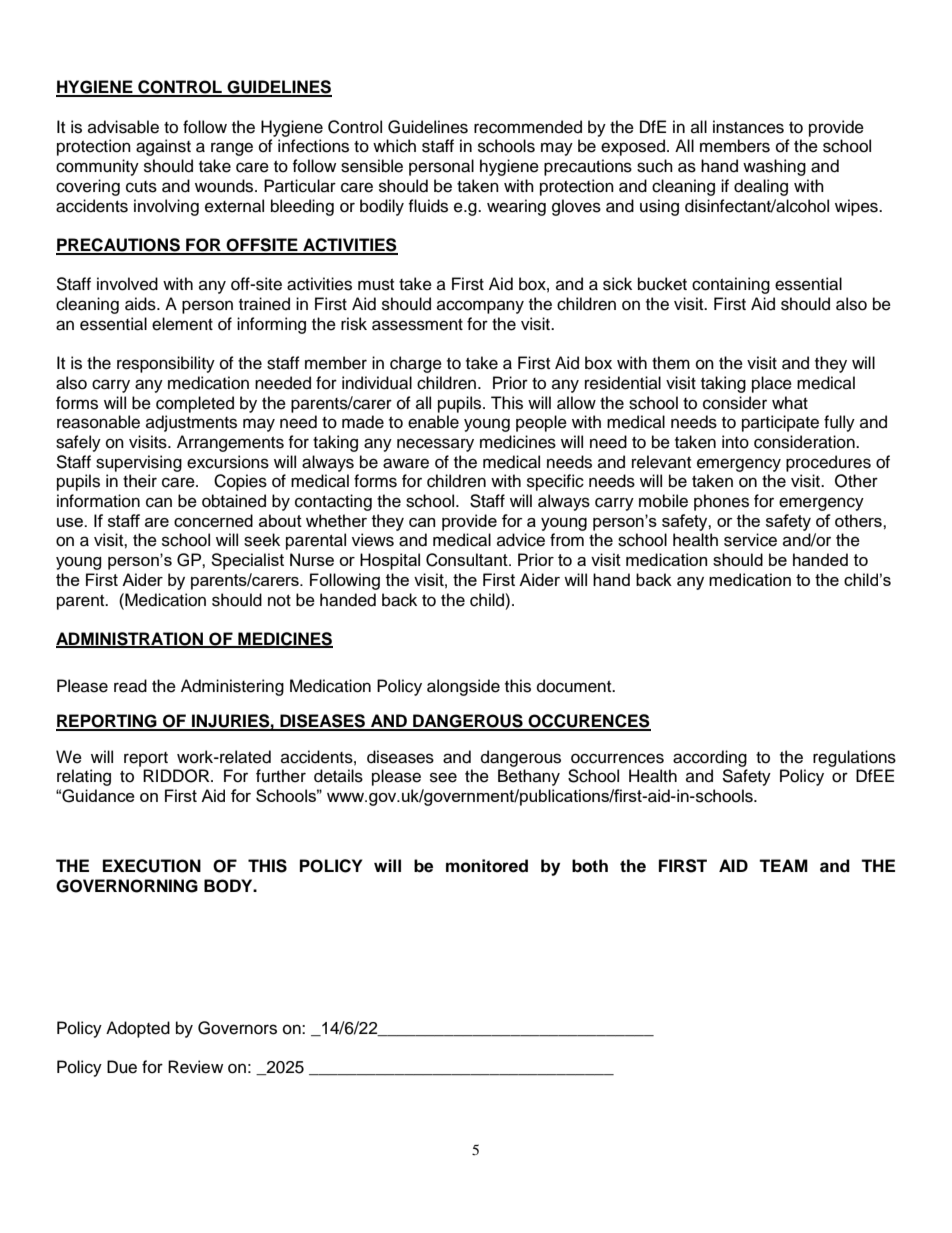 The height and width of the screenshot is (1233, 952). Describe the element at coordinates (487, 866) in the screenshot. I see `monitored` at that location.
